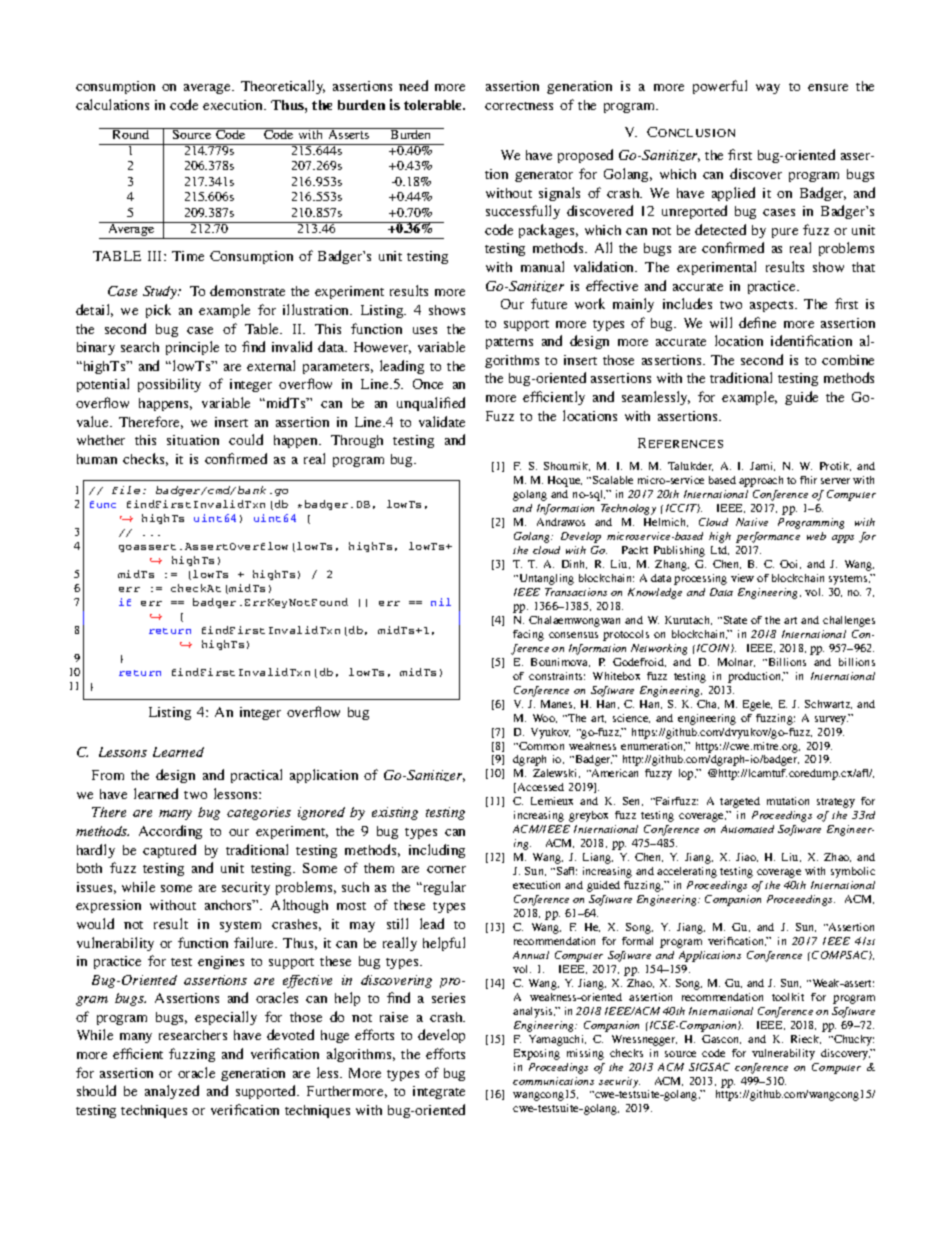  Describe the element at coordinates (509, 343) in the screenshot. I see `patterns` at that location.
